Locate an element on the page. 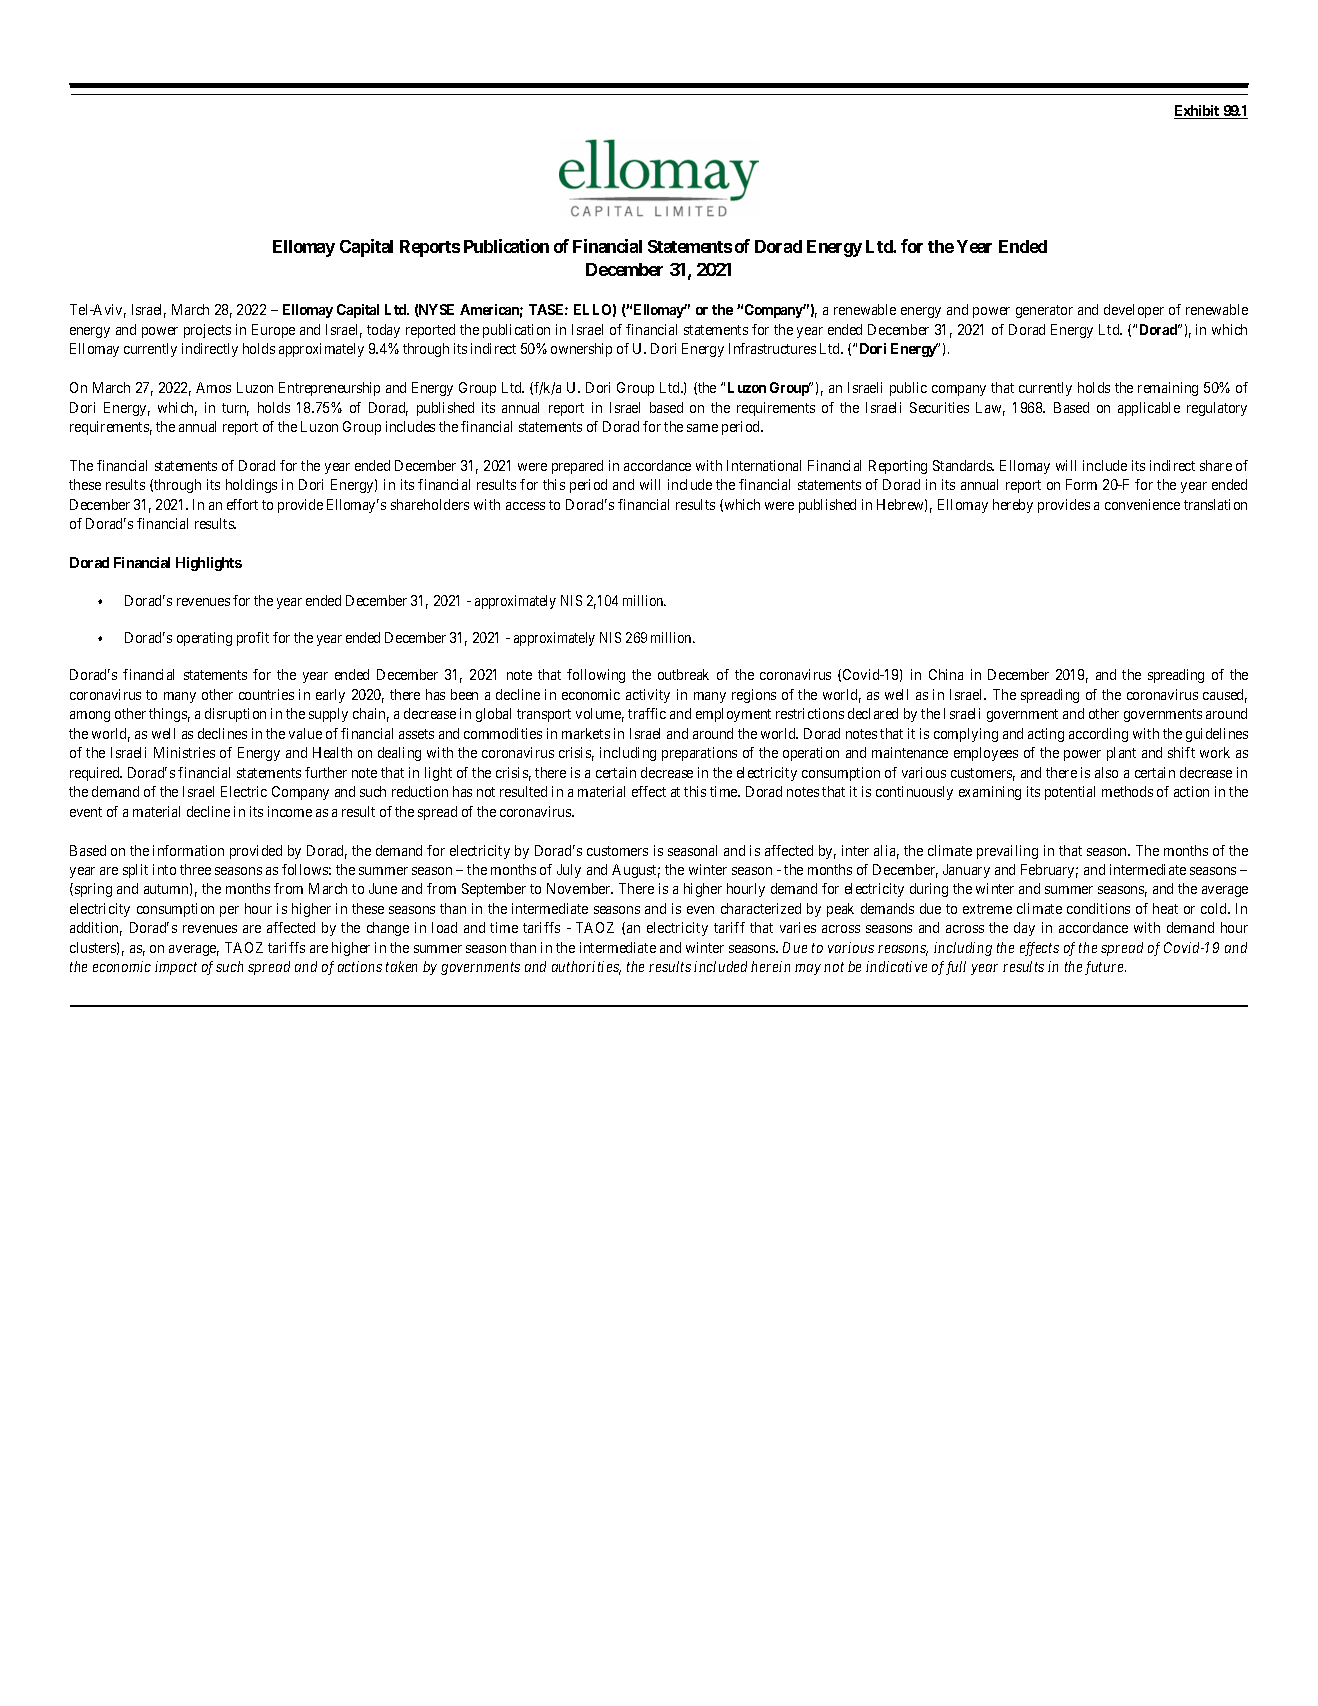 This document has height=1706, width=1318. outbreak is located at coordinates (683, 674).
